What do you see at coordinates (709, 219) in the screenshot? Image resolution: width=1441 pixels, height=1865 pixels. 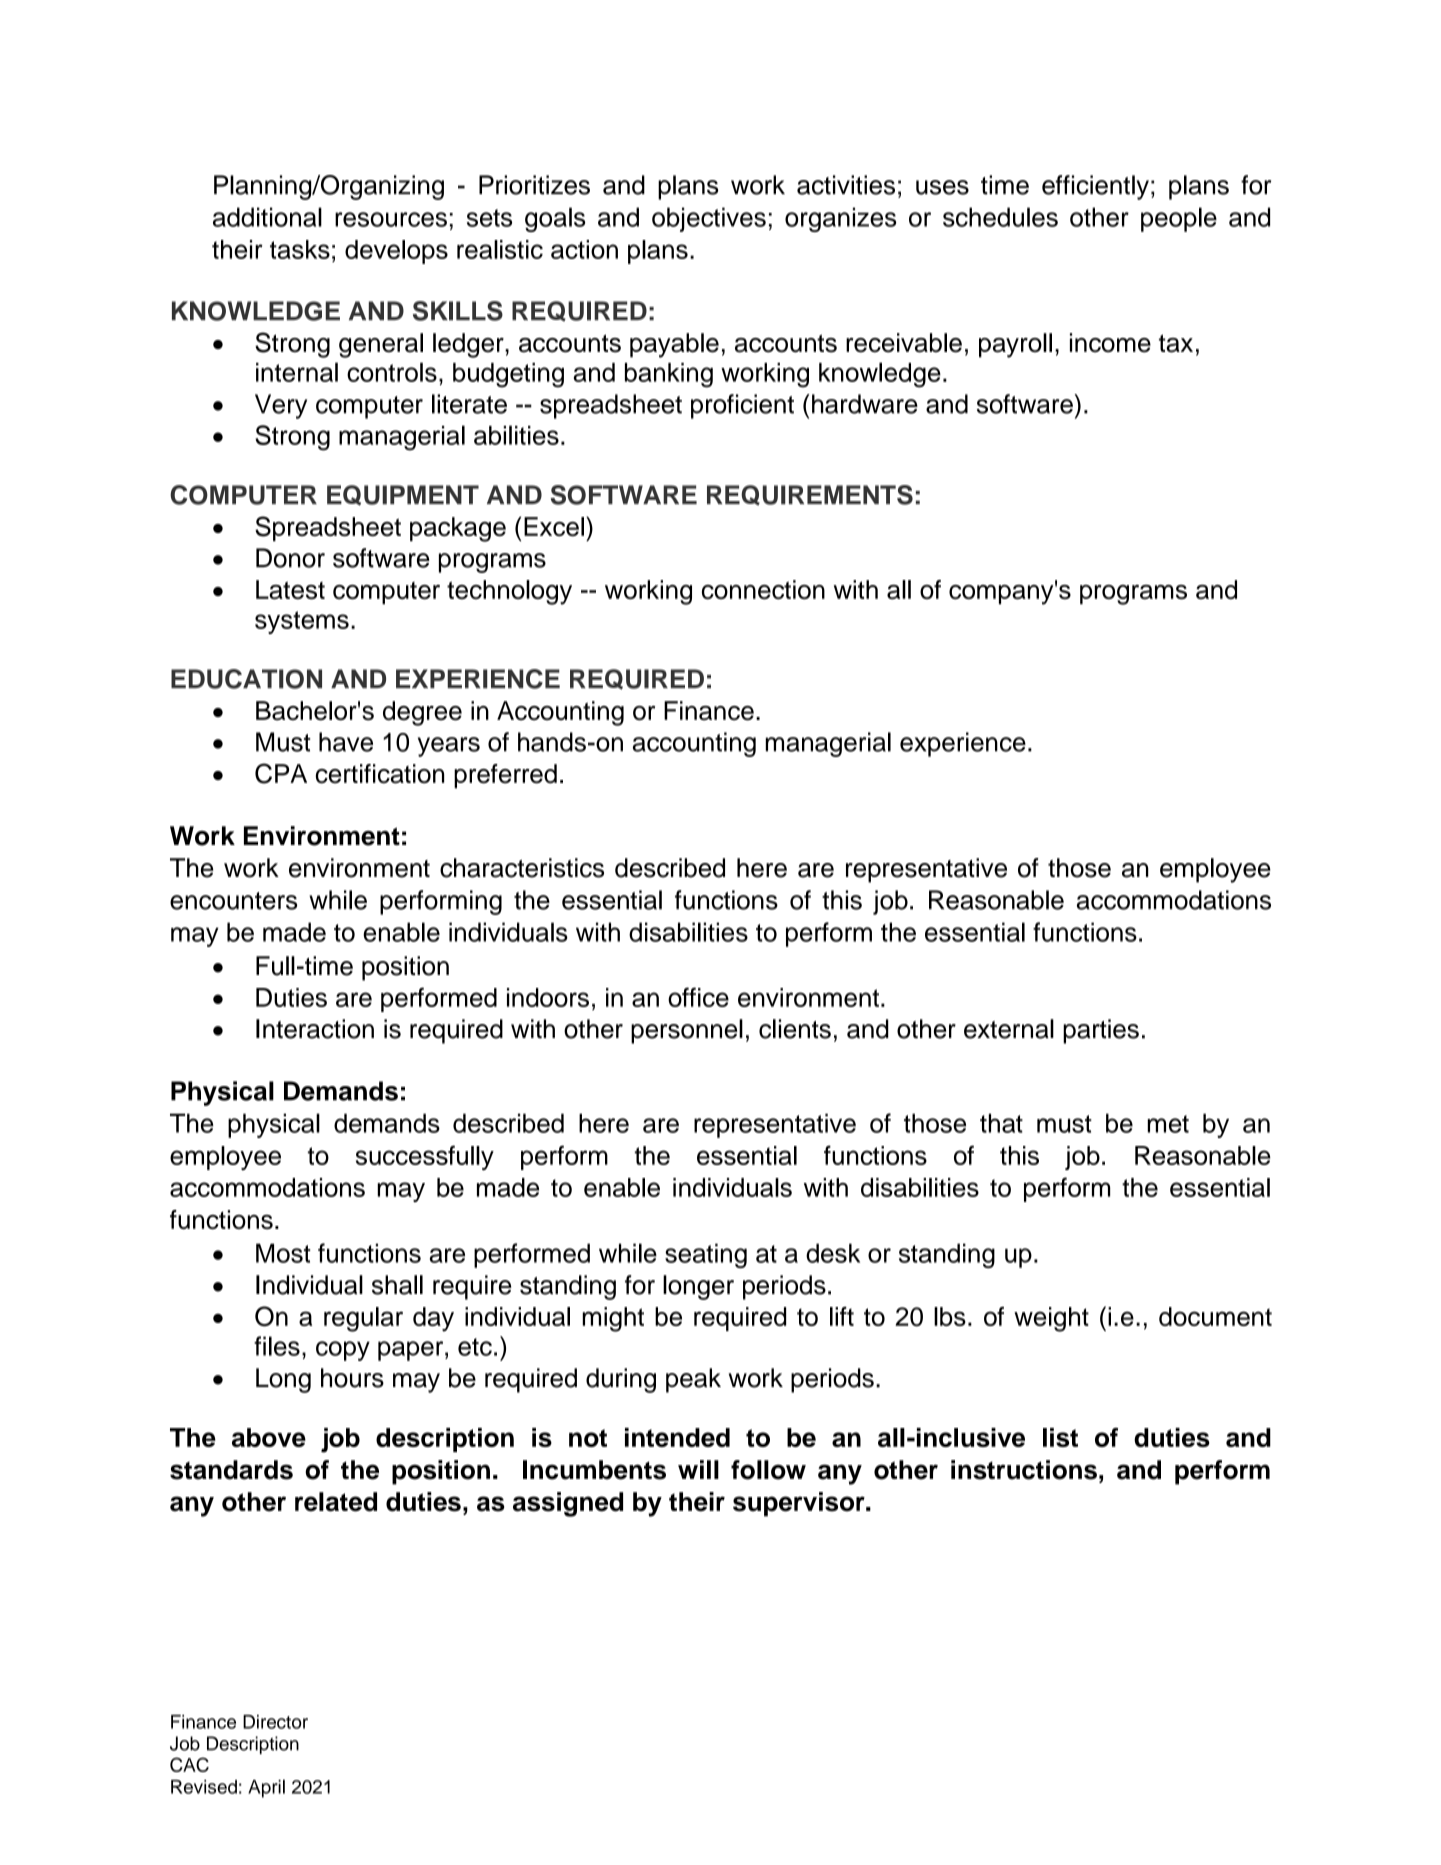 I see `objectives` at bounding box center [709, 219].
